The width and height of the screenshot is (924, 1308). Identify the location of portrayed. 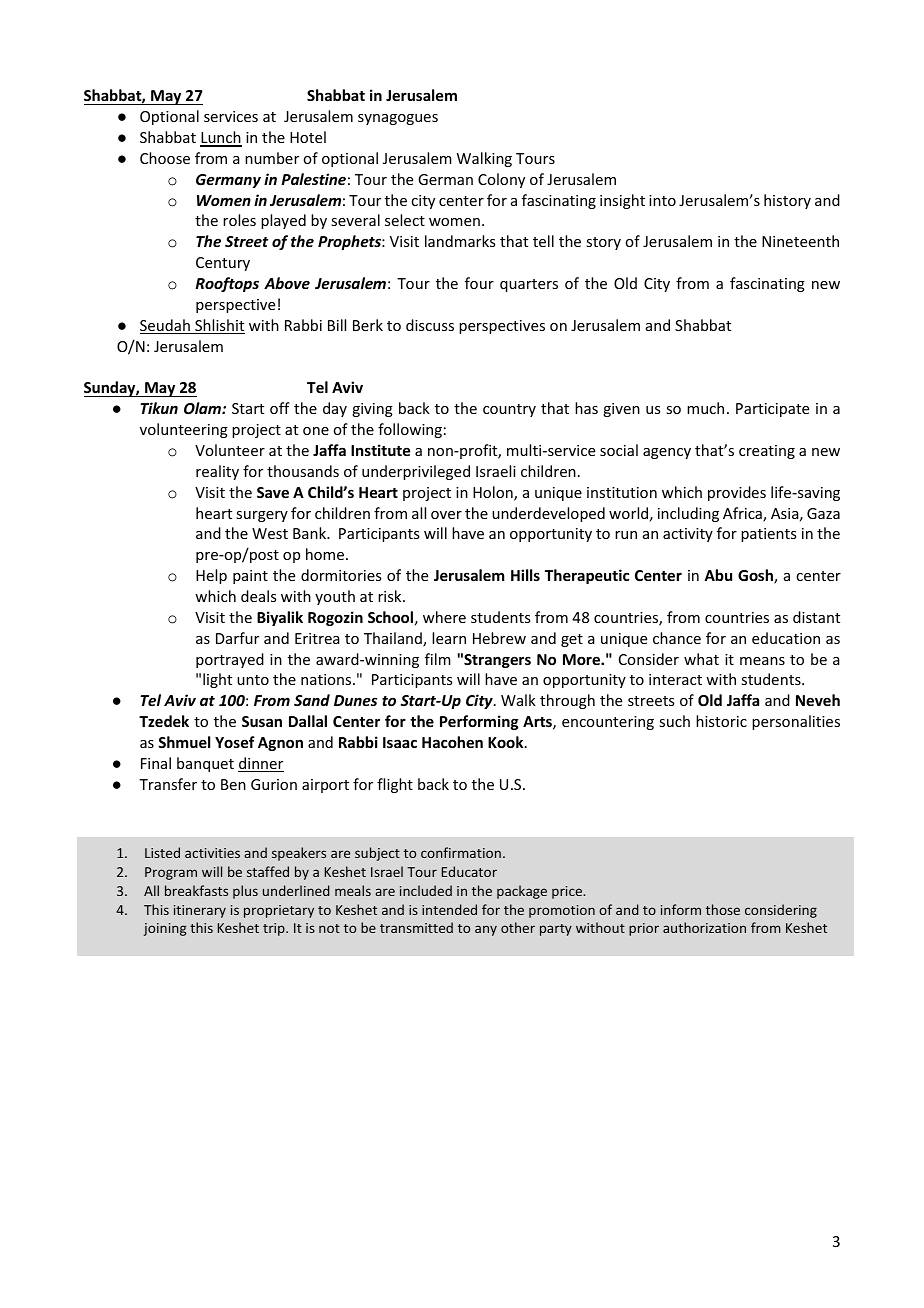
(230, 660).
